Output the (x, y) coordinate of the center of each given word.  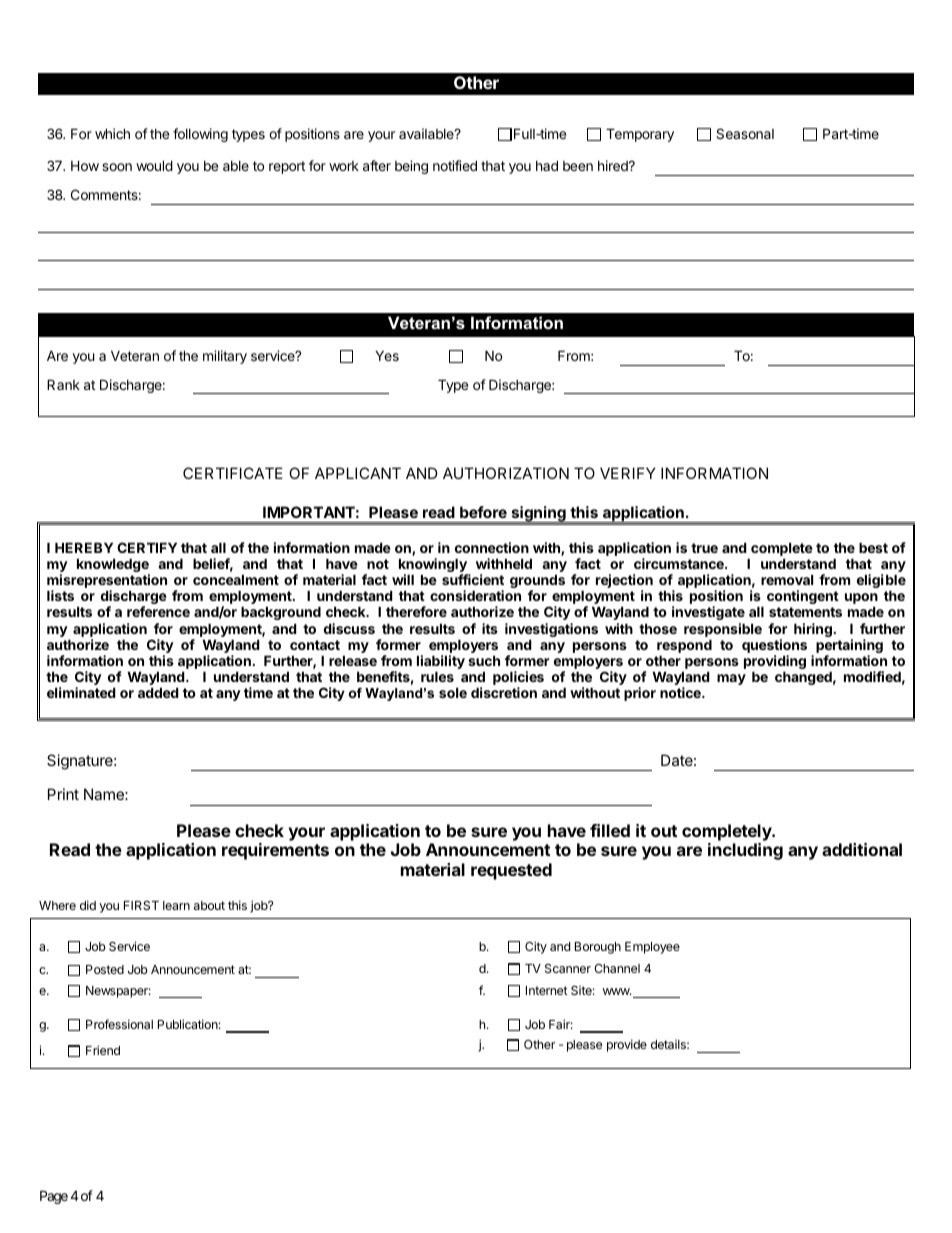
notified (455, 165)
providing (775, 663)
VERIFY (627, 473)
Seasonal (745, 133)
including (745, 851)
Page (54, 1197)
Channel (617, 968)
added (158, 692)
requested (511, 871)
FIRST (141, 905)
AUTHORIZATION (506, 473)
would (154, 165)
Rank (63, 384)
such (484, 660)
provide (627, 1045)
